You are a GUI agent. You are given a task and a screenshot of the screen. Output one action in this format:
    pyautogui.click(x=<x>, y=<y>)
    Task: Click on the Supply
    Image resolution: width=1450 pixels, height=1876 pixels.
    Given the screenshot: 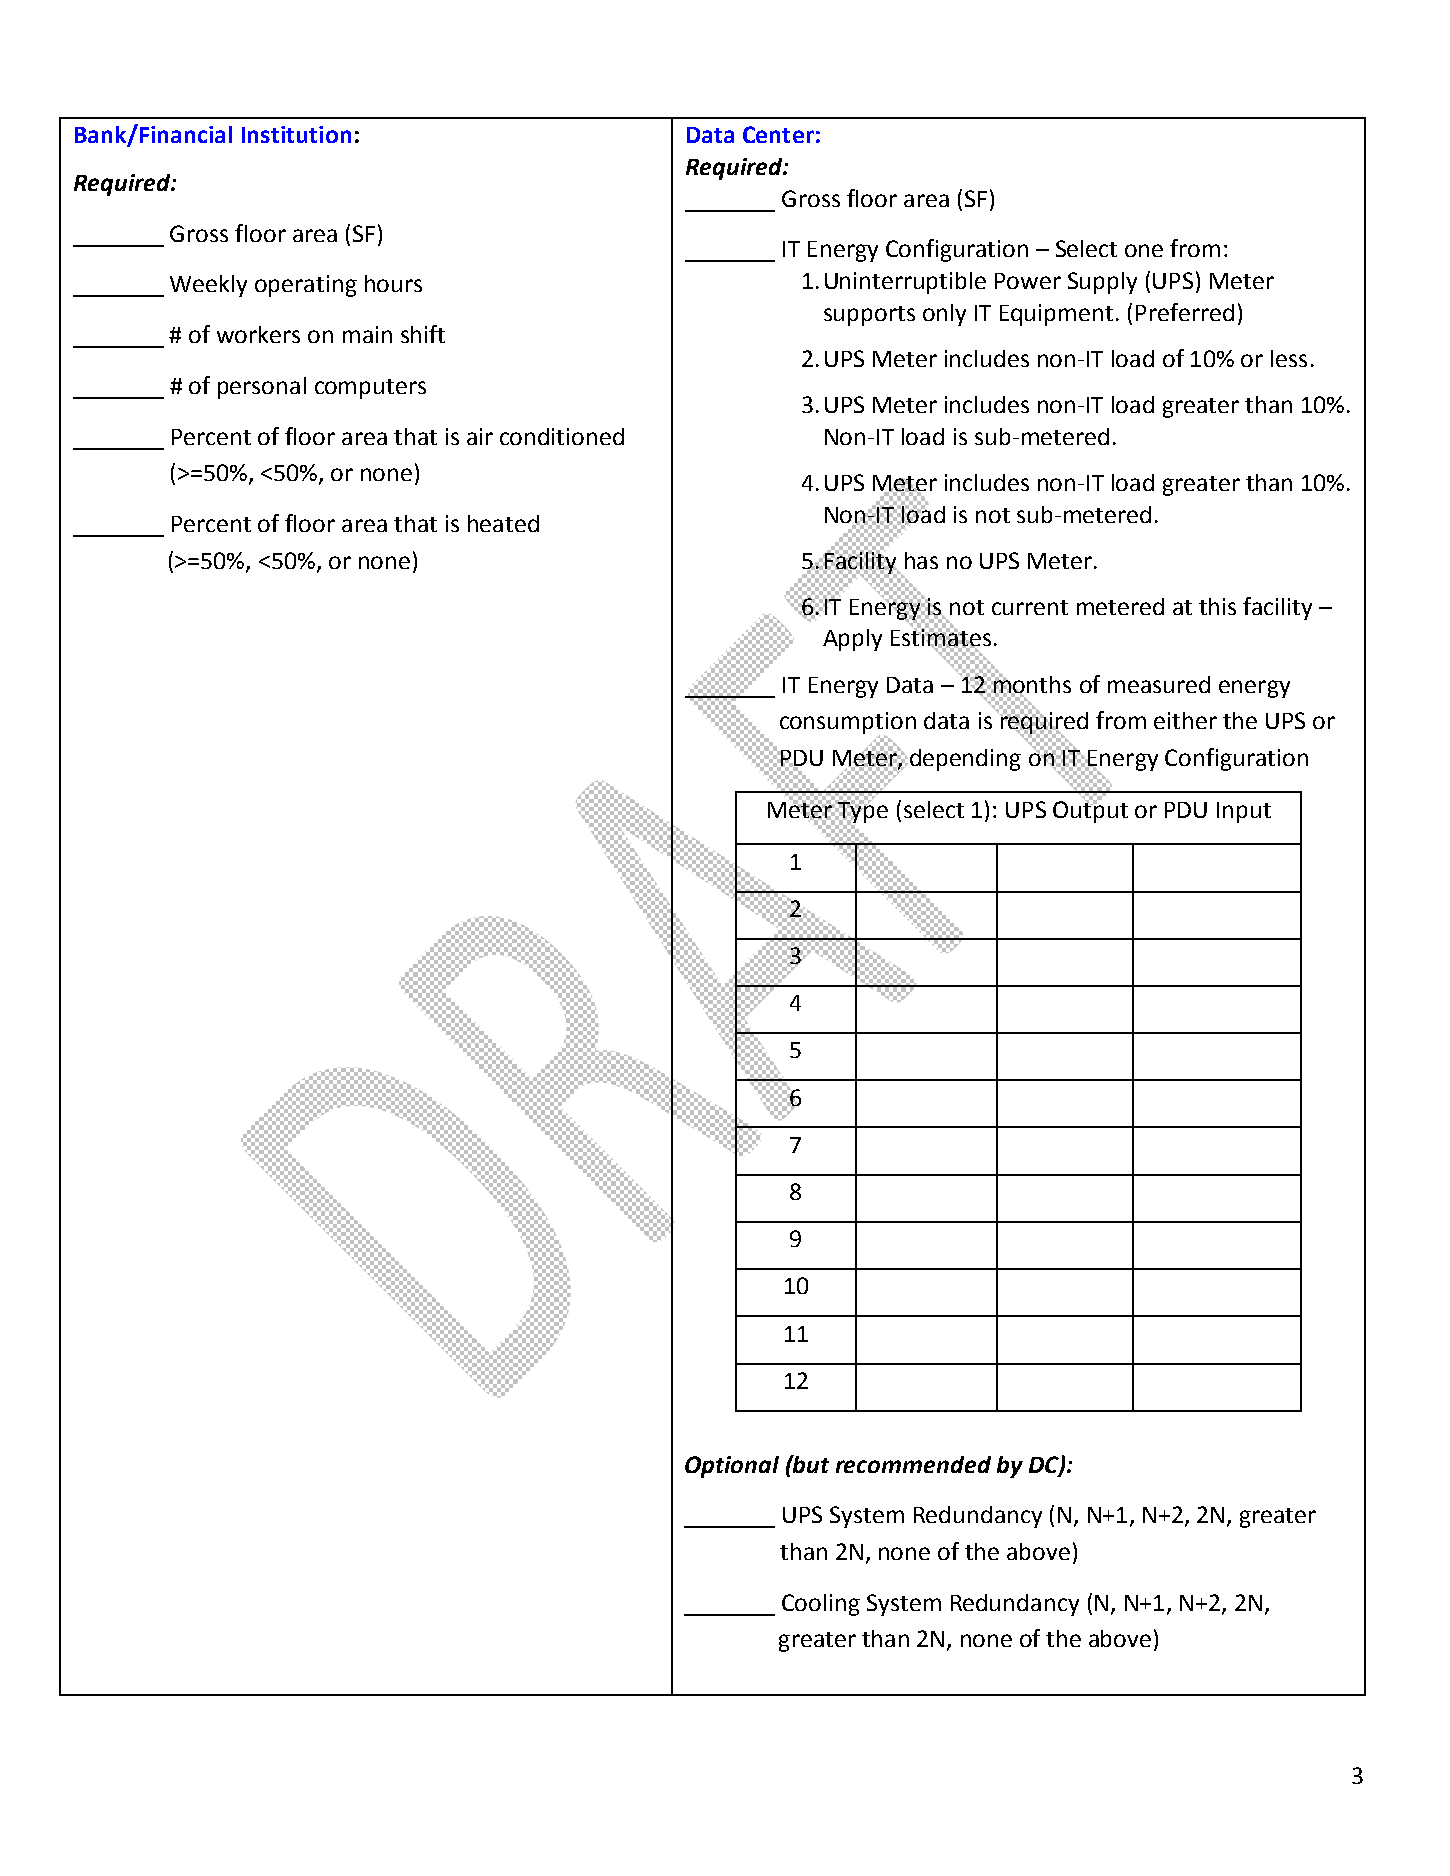 What is the action you would take?
    pyautogui.click(x=1102, y=283)
